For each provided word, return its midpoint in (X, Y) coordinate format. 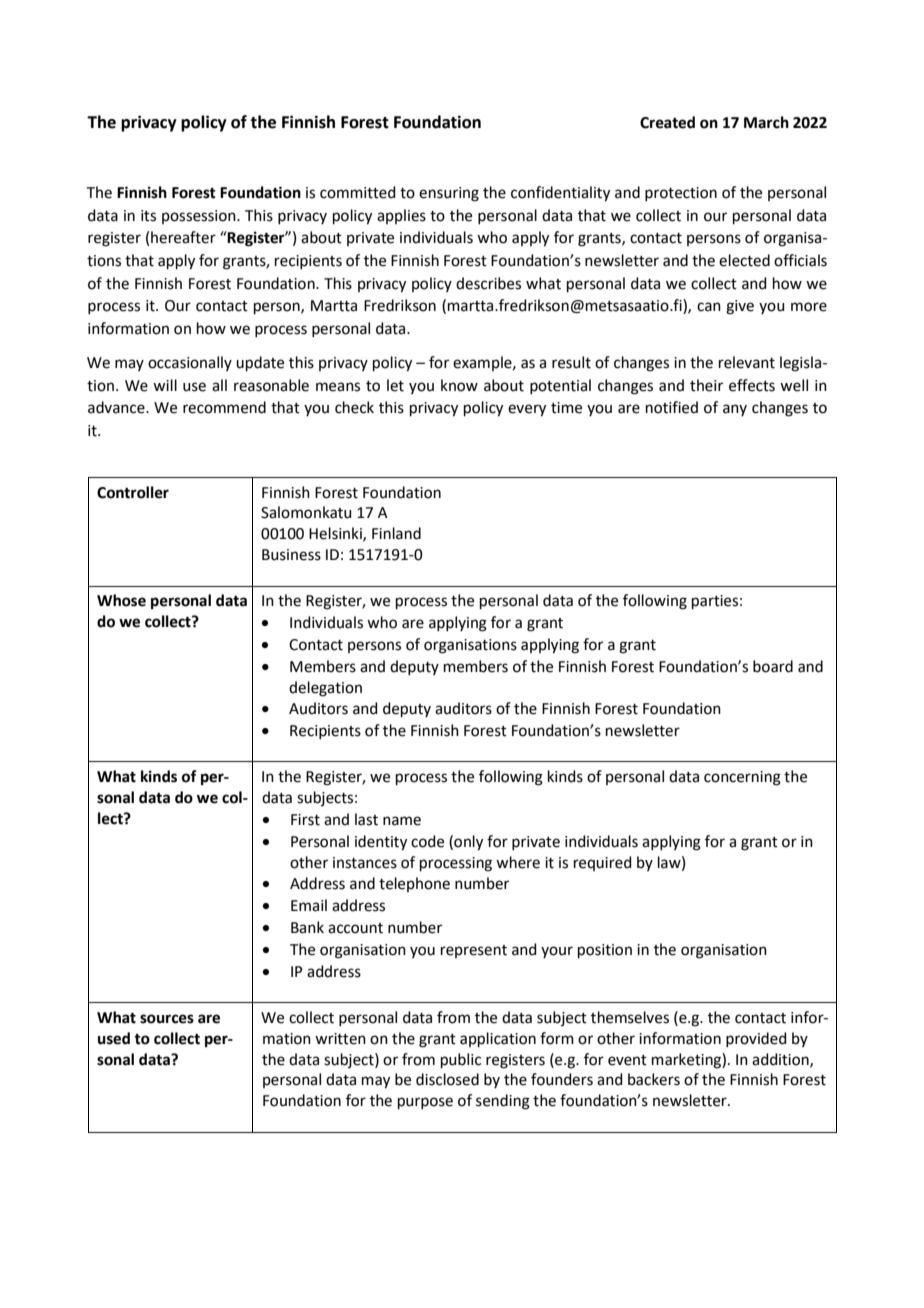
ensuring (449, 194)
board (773, 666)
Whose (121, 600)
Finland (396, 533)
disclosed (447, 1079)
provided (756, 1039)
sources (167, 1019)
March (766, 122)
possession (200, 217)
